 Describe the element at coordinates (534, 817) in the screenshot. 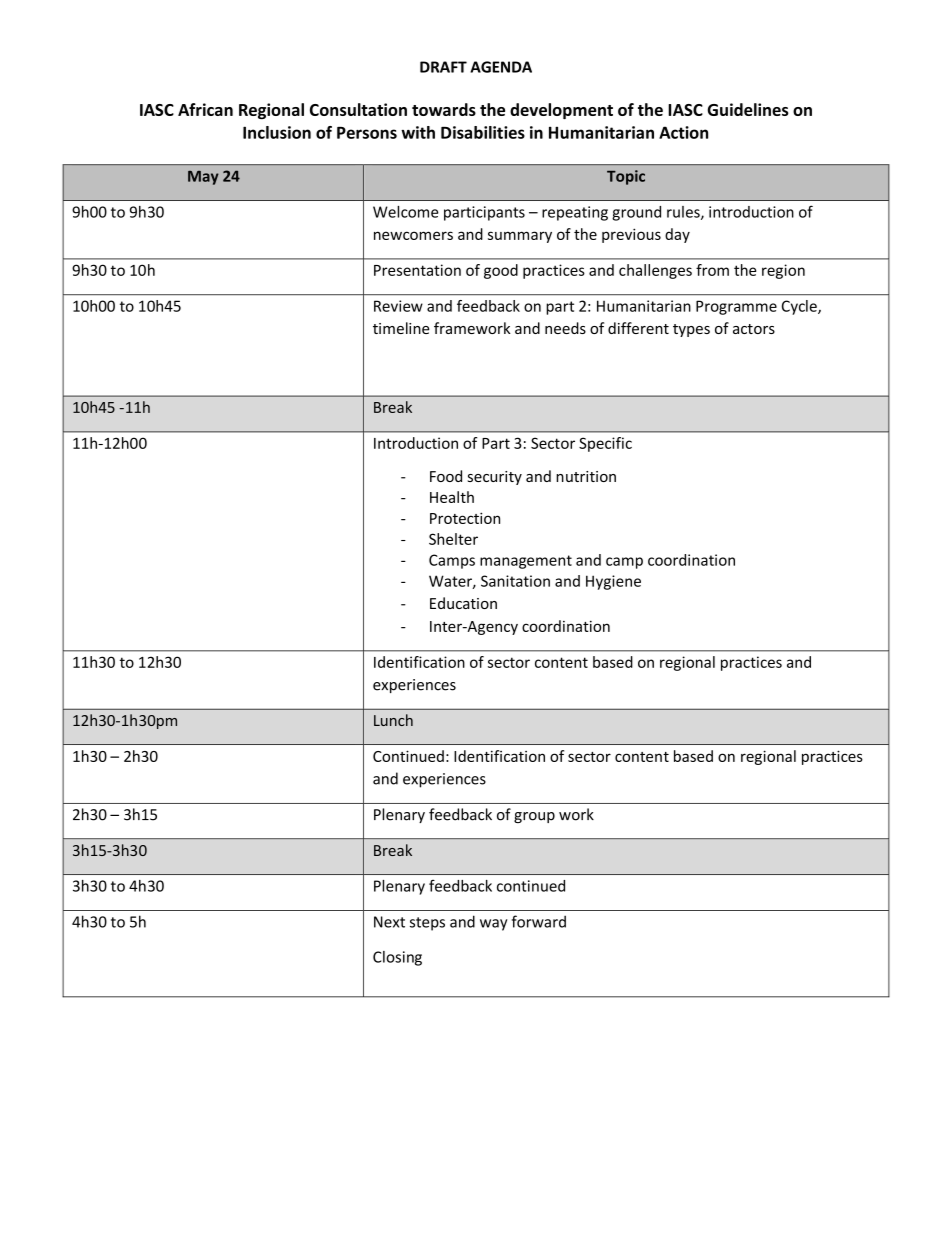

I see `group` at that location.
